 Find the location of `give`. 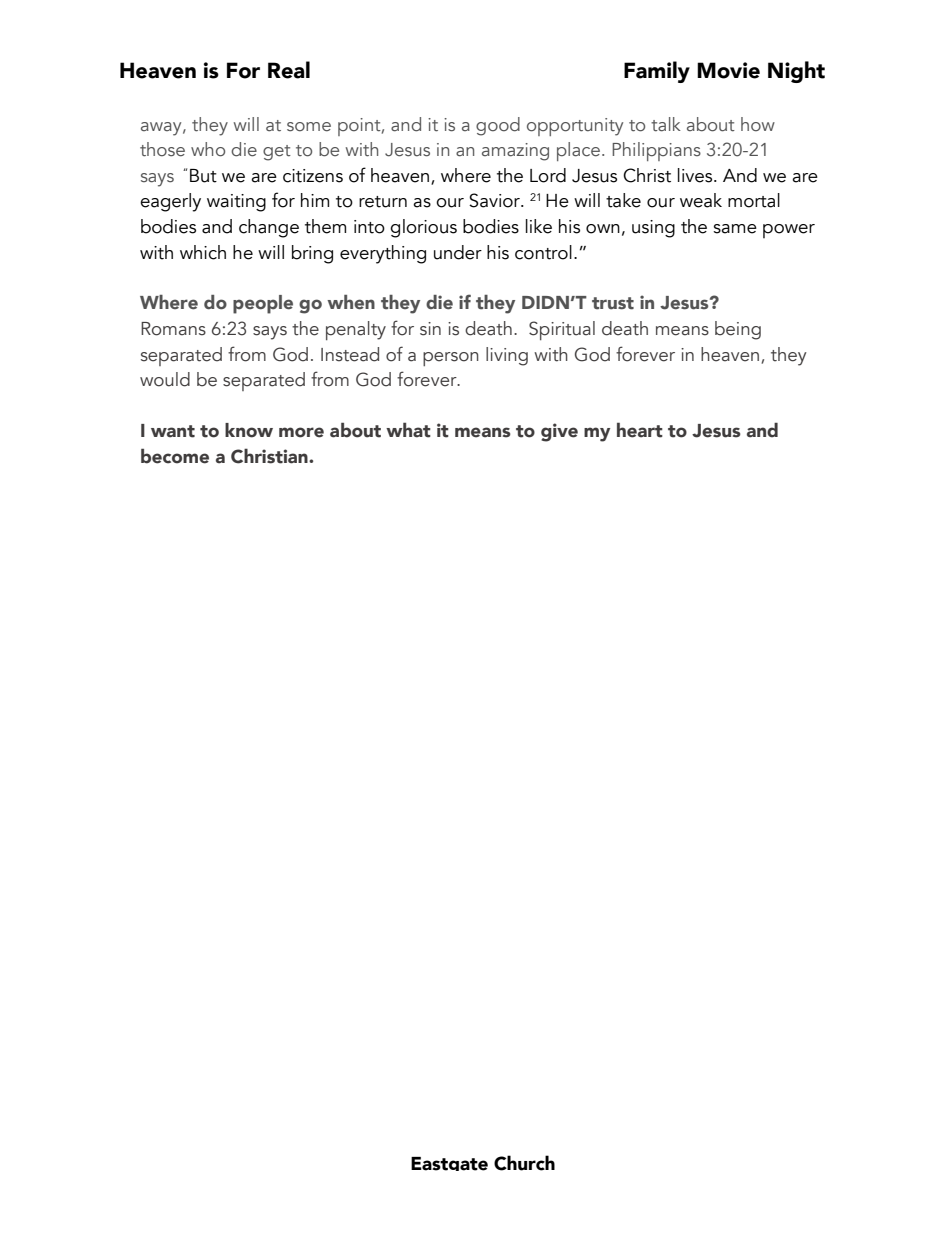

give is located at coordinates (559, 432).
